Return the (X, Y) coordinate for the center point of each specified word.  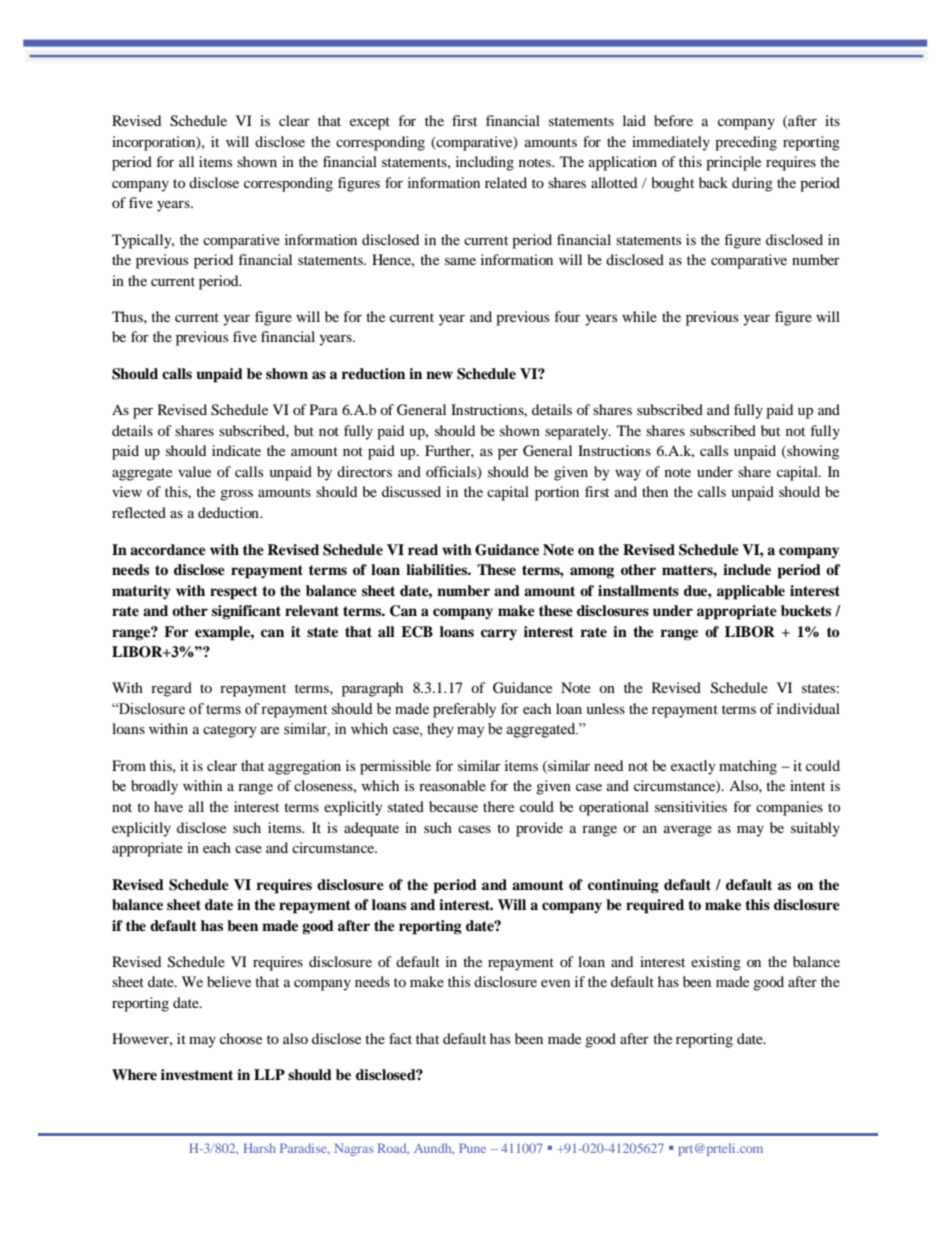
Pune (472, 1148)
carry (499, 634)
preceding (746, 143)
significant (246, 612)
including (485, 163)
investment (197, 1074)
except (370, 123)
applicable (751, 592)
